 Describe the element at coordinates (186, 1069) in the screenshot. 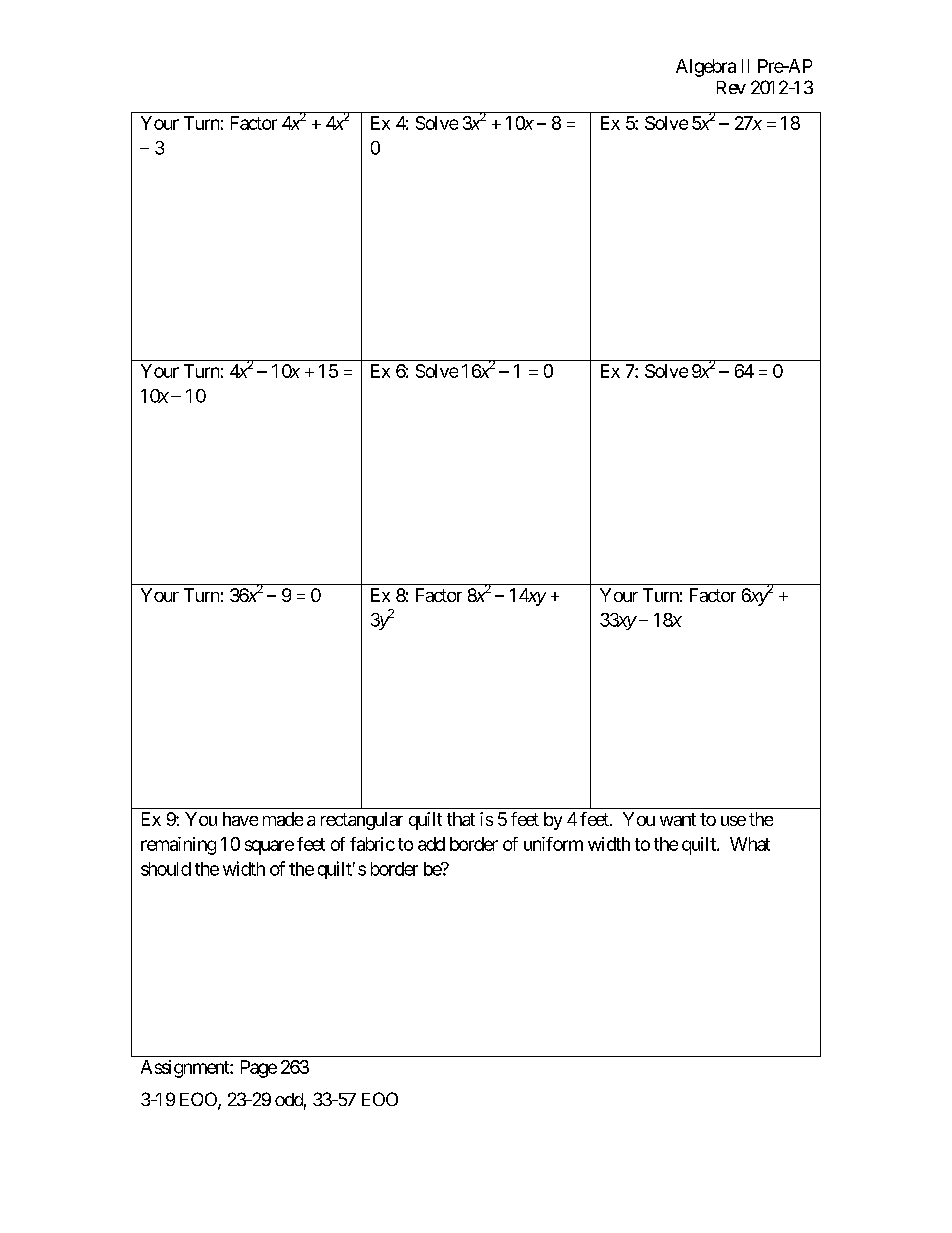

I see `Assignment` at that location.
